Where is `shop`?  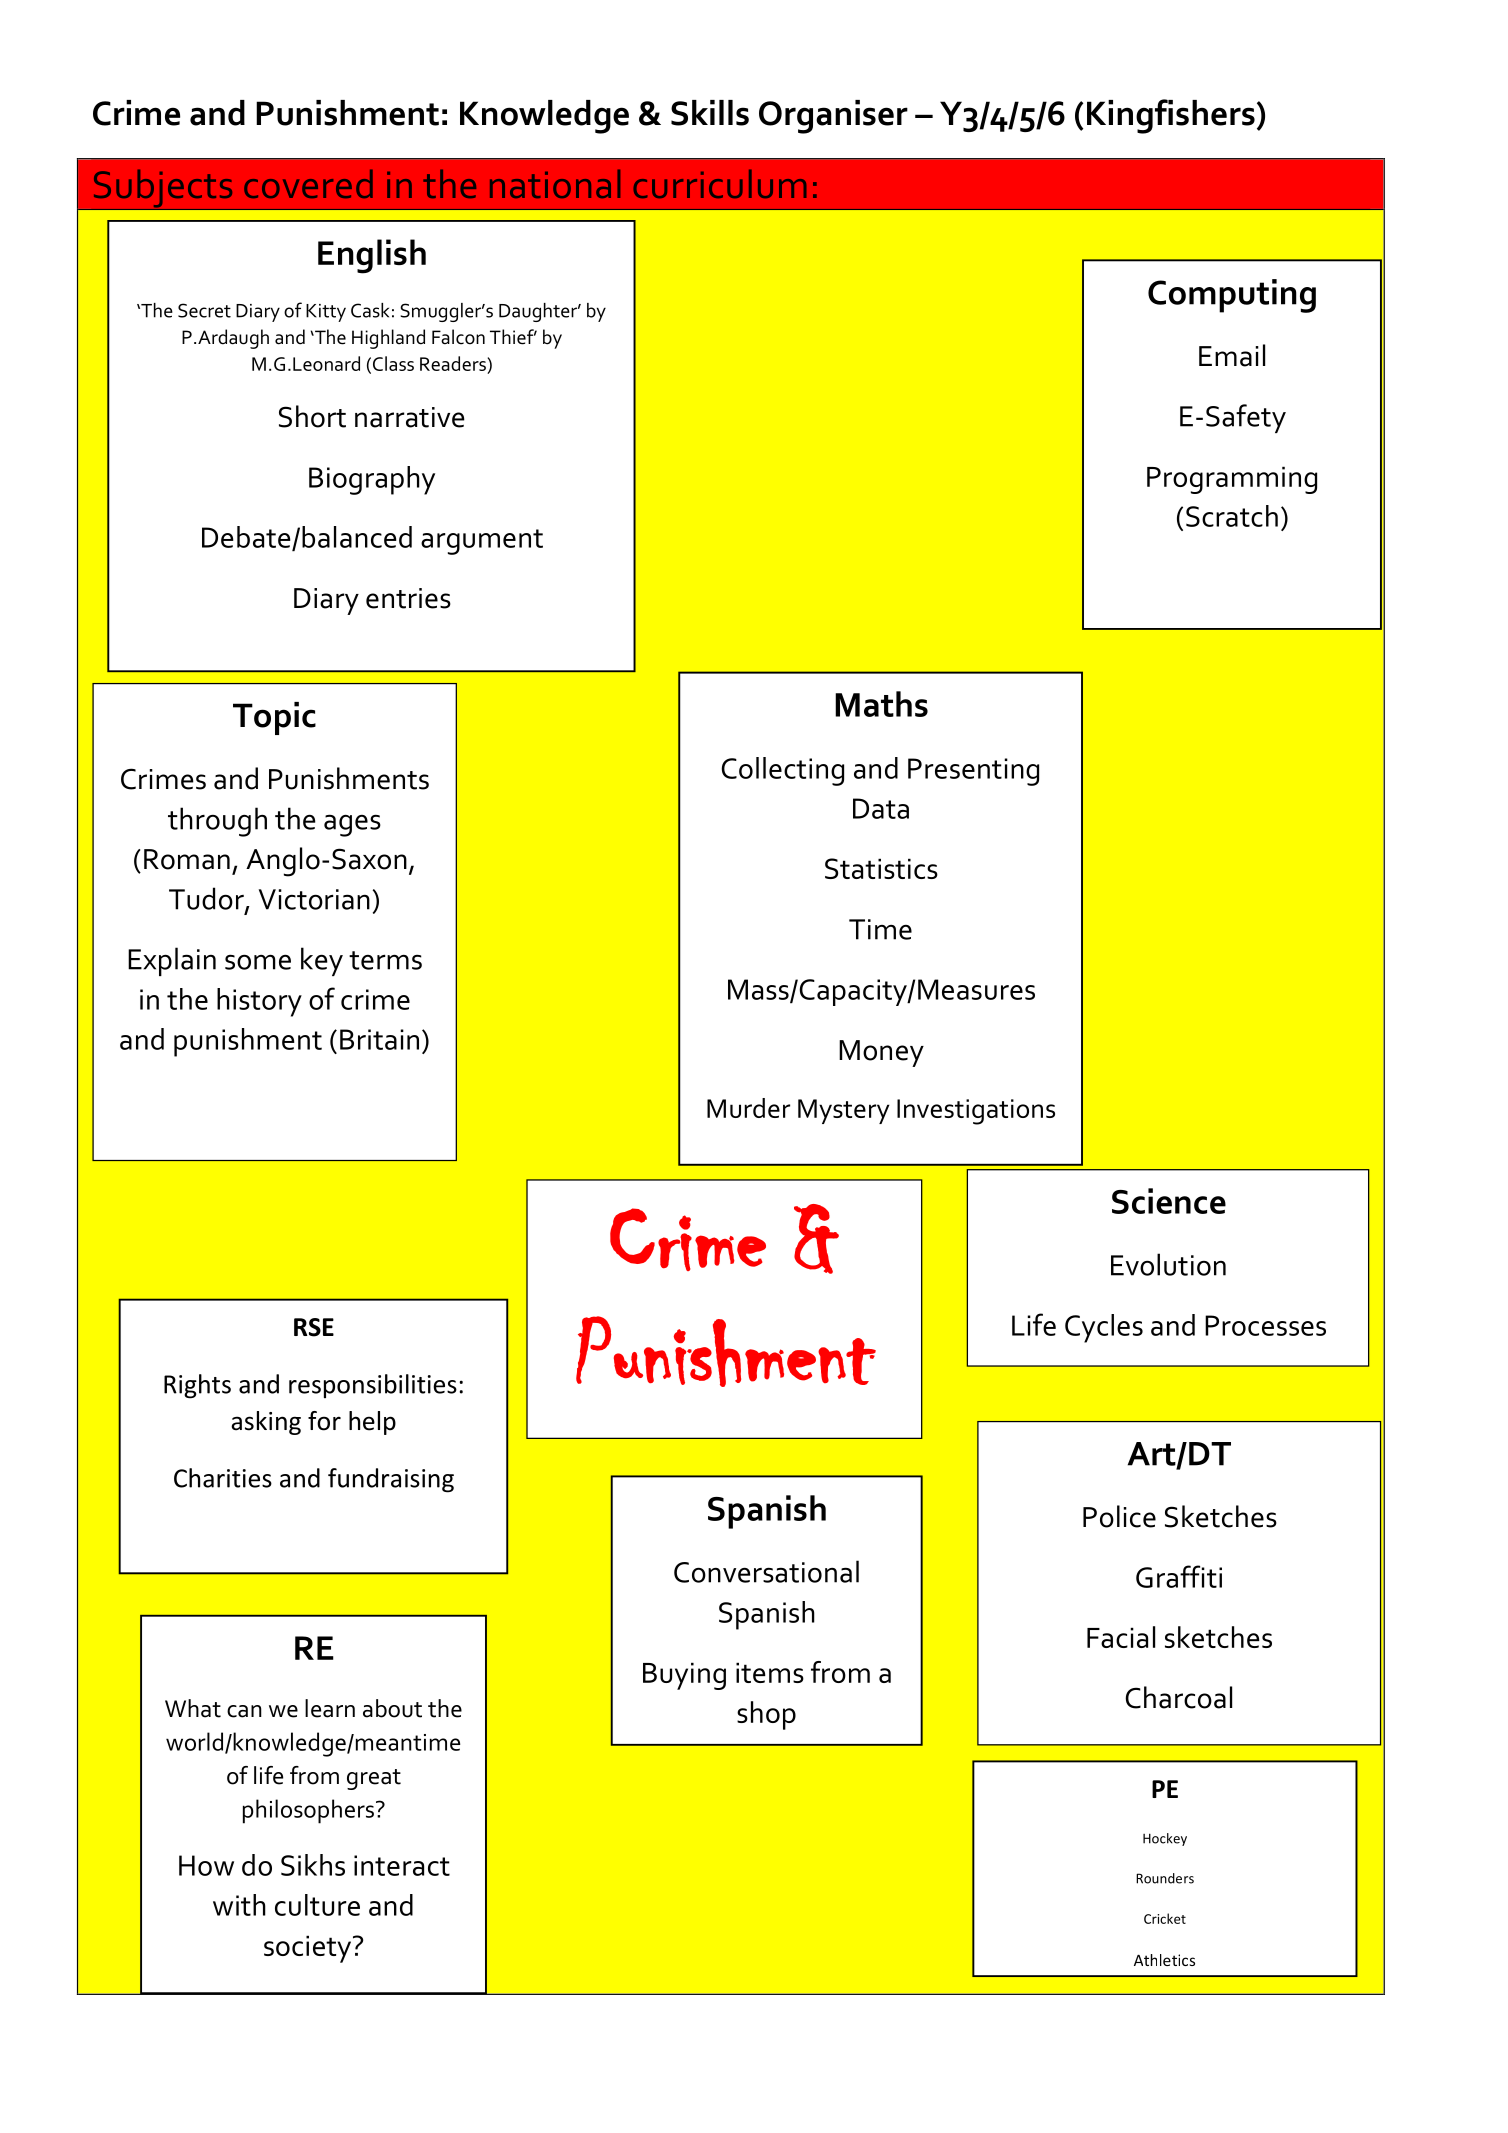 shop is located at coordinates (766, 1715).
